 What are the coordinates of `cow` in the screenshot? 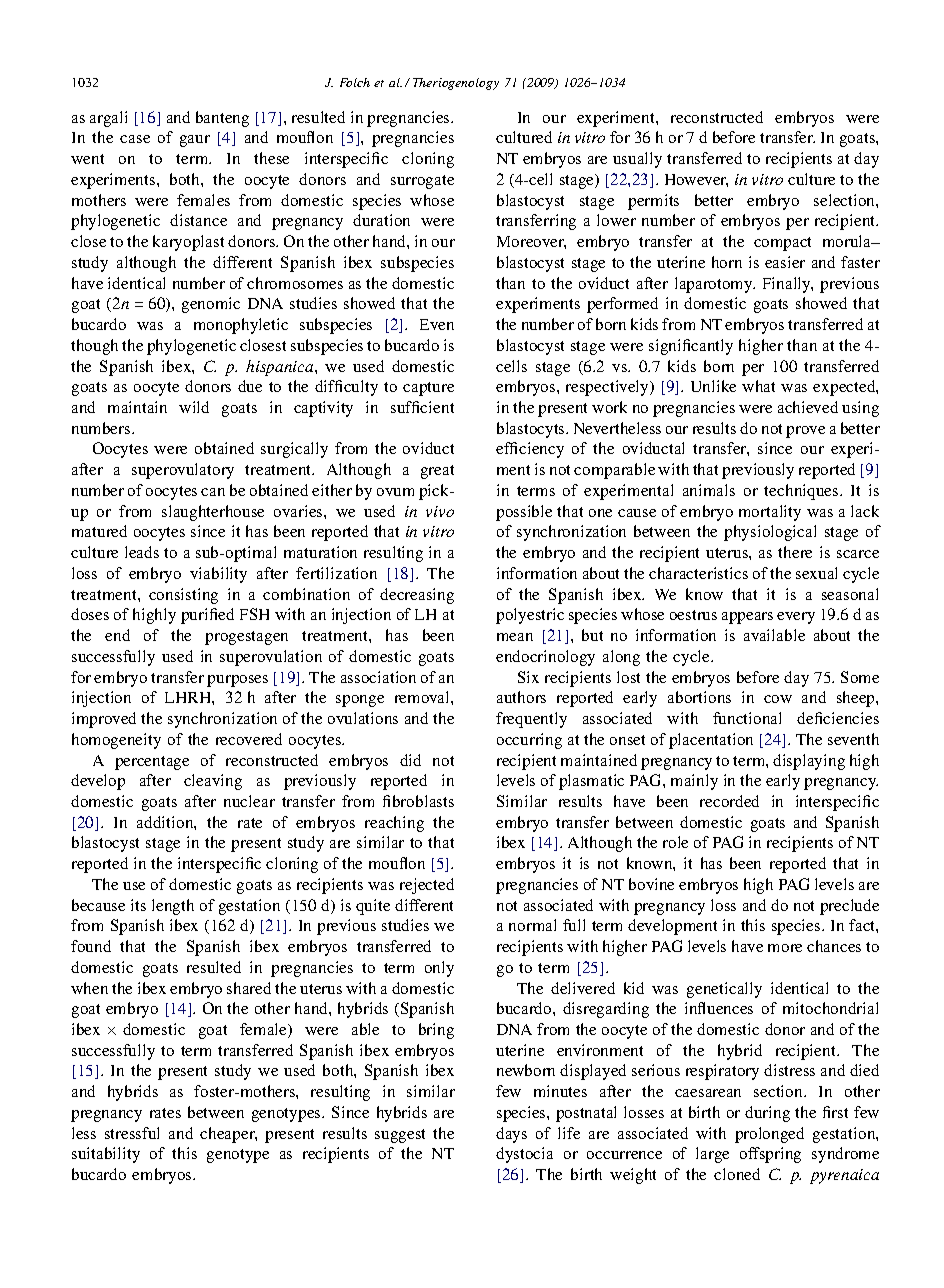 It's located at (778, 699).
